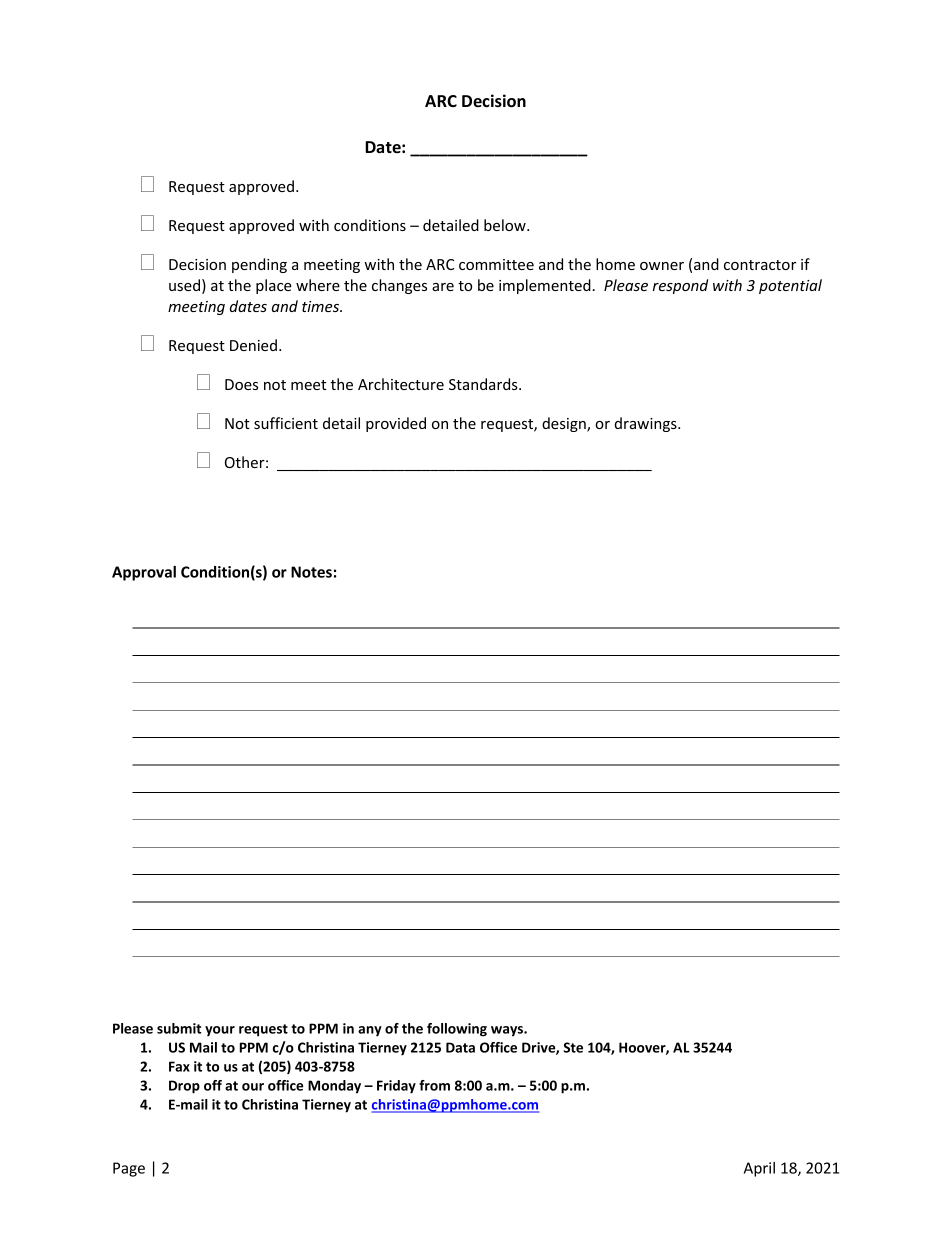 The image size is (952, 1233). I want to click on design, so click(565, 424).
